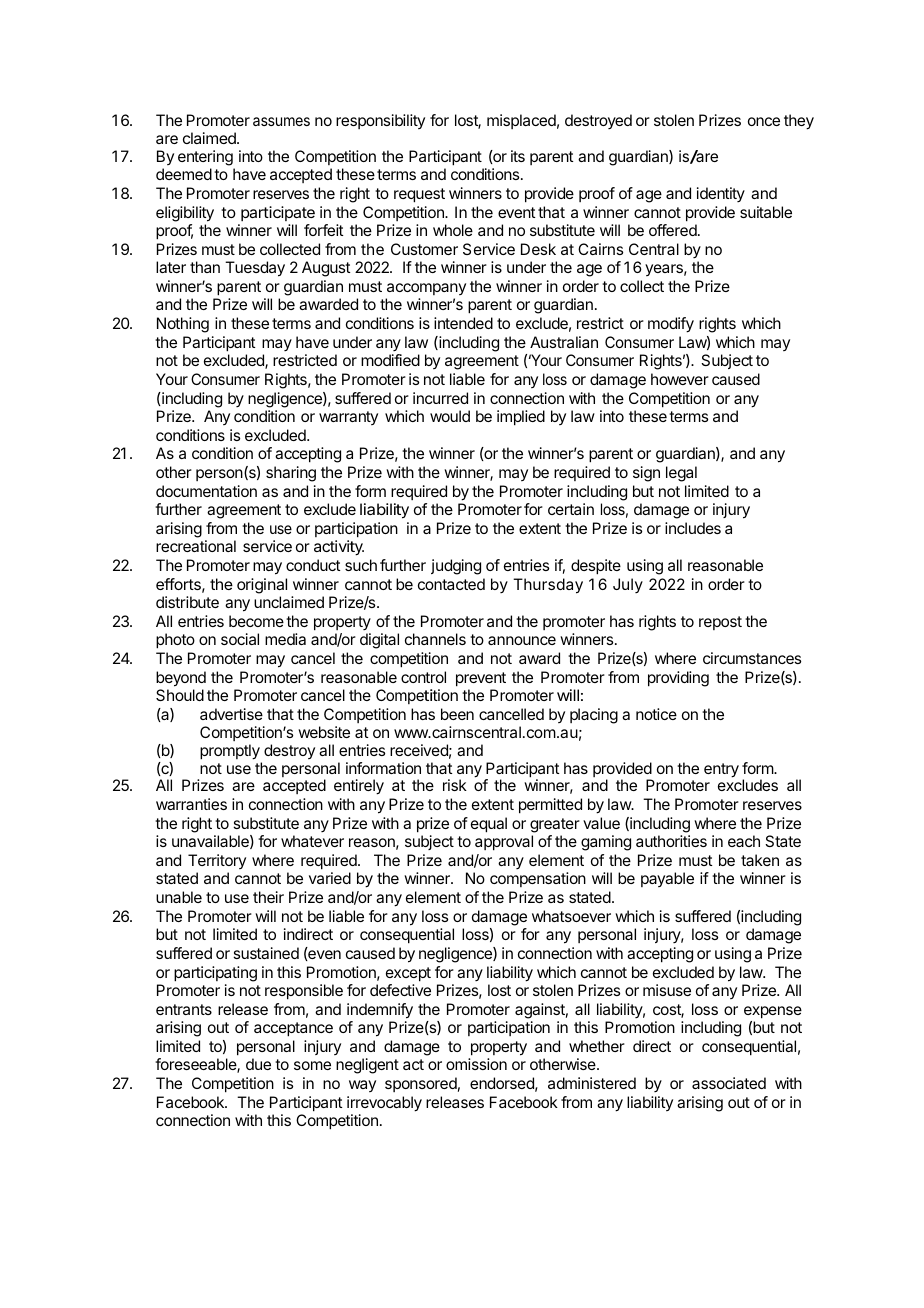  What do you see at coordinates (518, 156) in the screenshot?
I see `its` at bounding box center [518, 156].
